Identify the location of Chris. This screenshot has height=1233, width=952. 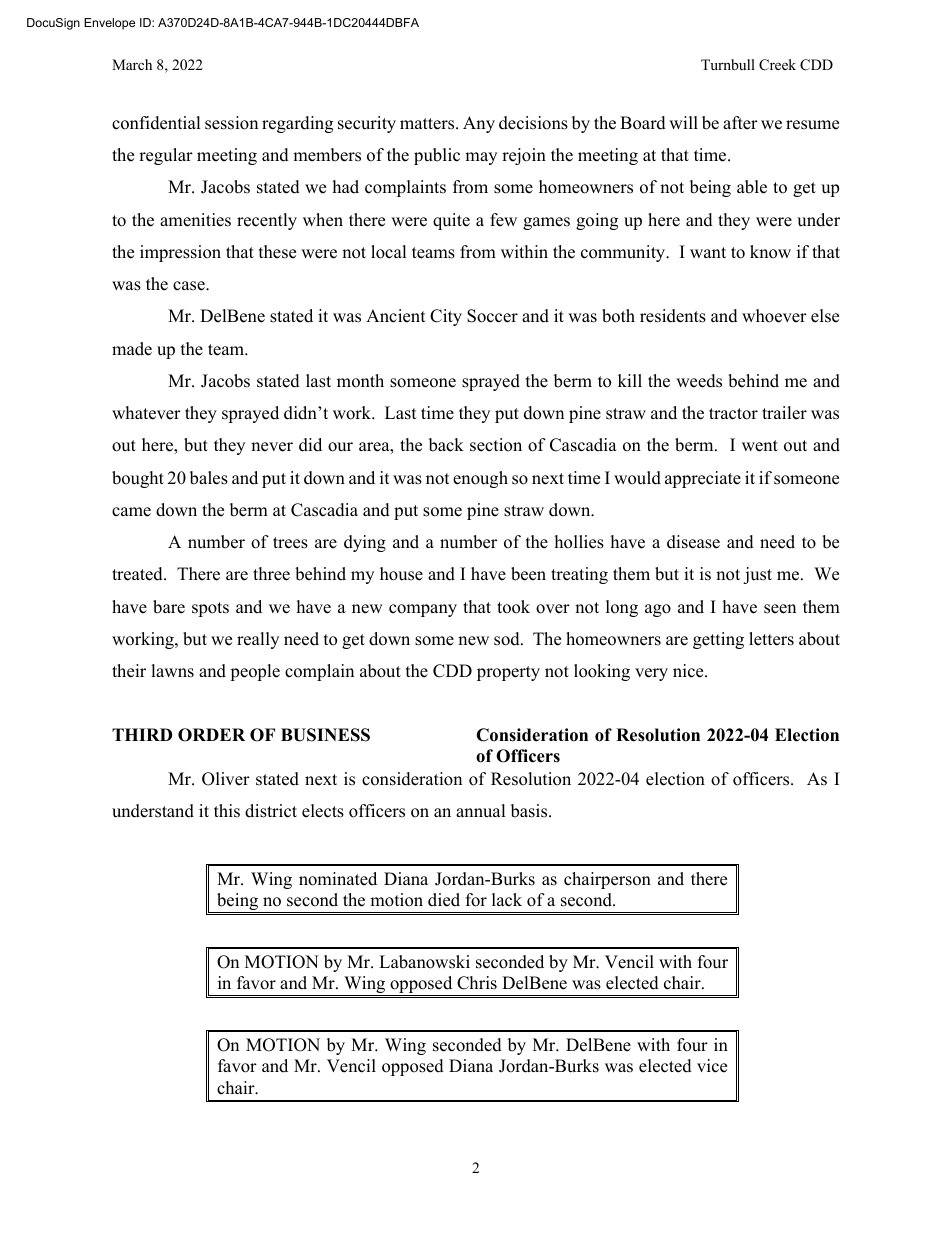
(477, 983).
